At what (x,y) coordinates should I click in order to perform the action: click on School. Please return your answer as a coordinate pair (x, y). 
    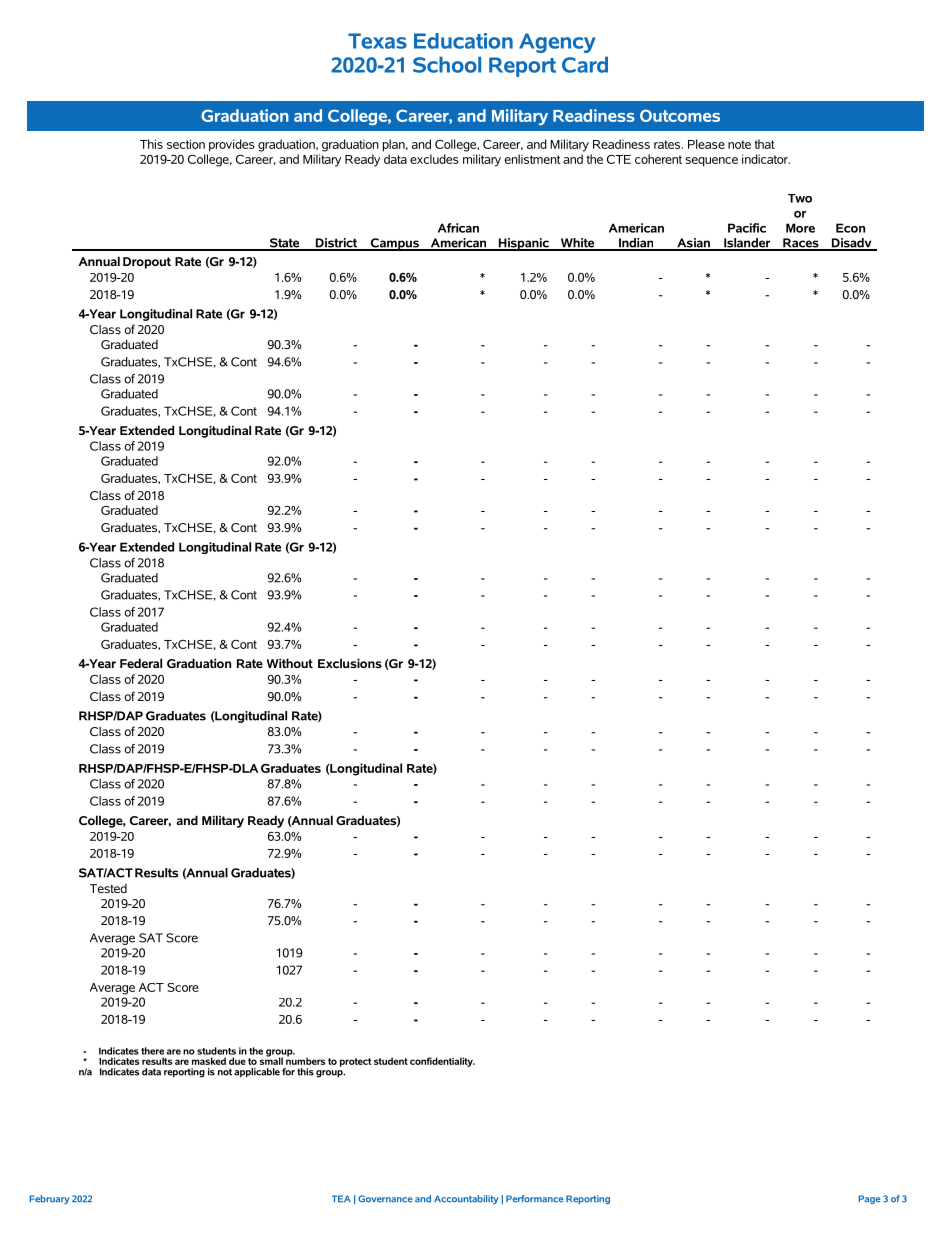
    Looking at the image, I should click on (447, 64).
